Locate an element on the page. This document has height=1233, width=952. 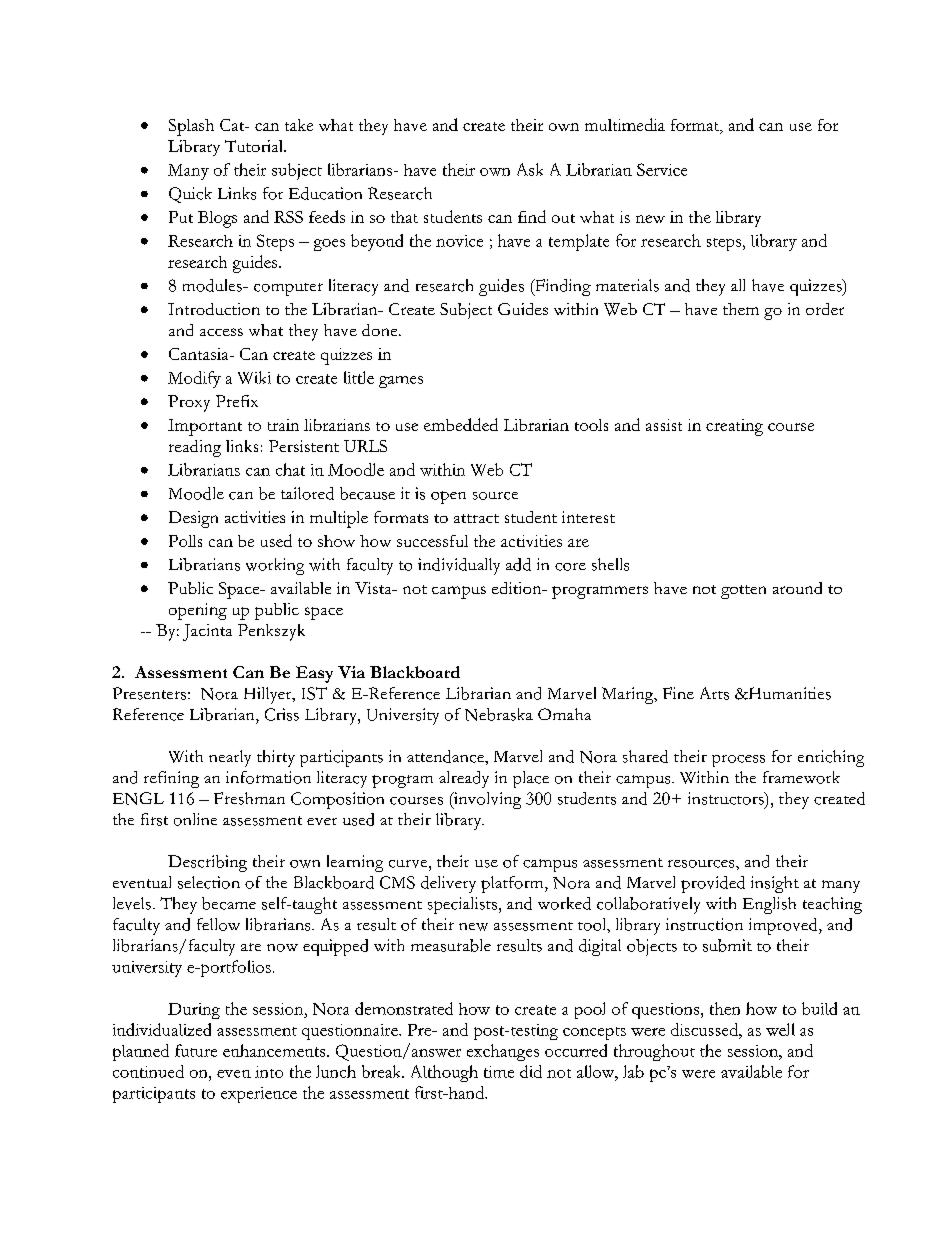
Tutorial is located at coordinates (255, 146).
